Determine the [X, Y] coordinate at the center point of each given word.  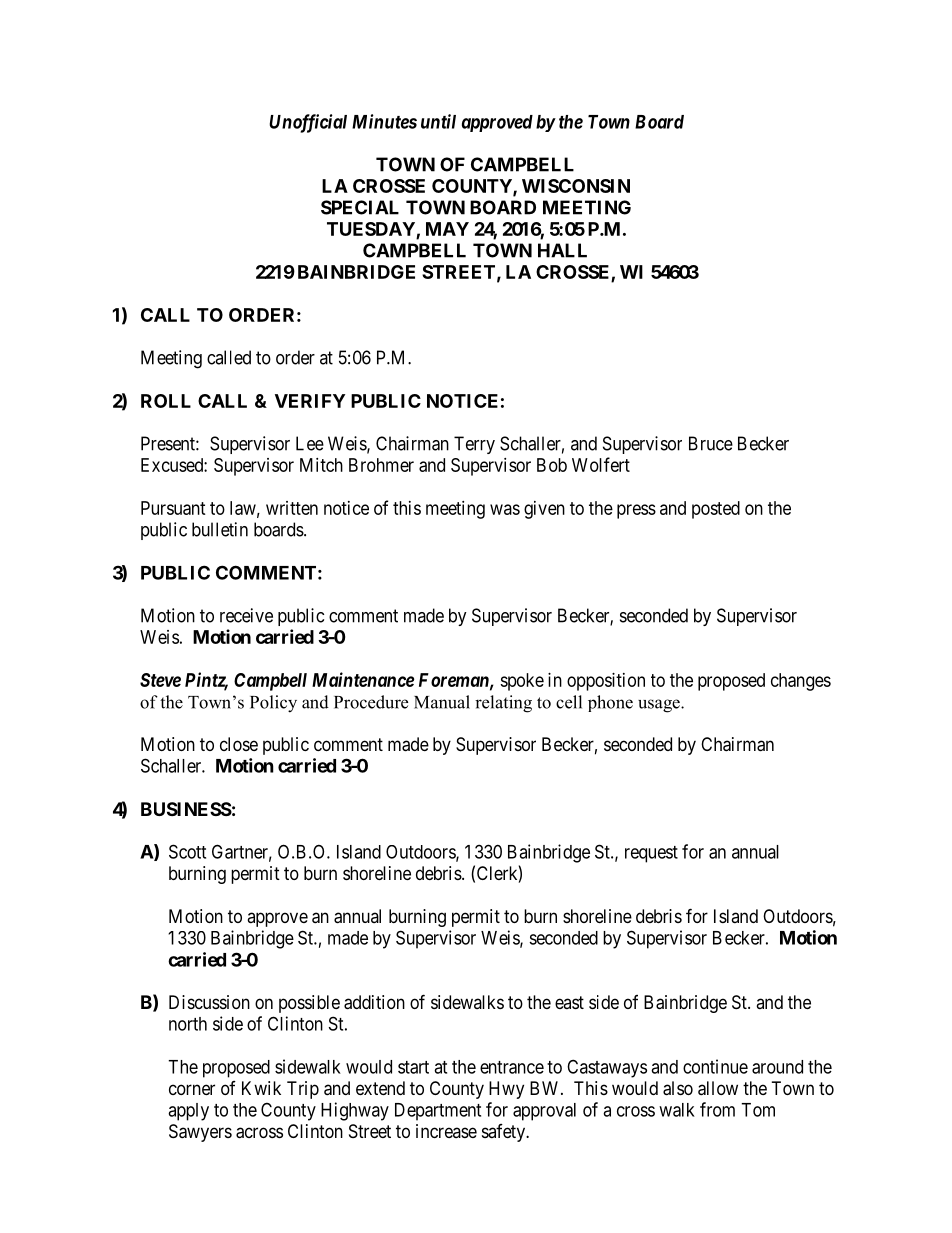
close [239, 744]
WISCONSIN [576, 186]
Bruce [711, 443]
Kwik [261, 1088]
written [292, 508]
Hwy [506, 1090]
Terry [474, 445]
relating [503, 704]
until [438, 121]
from [717, 1109]
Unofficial [308, 123]
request [651, 854]
